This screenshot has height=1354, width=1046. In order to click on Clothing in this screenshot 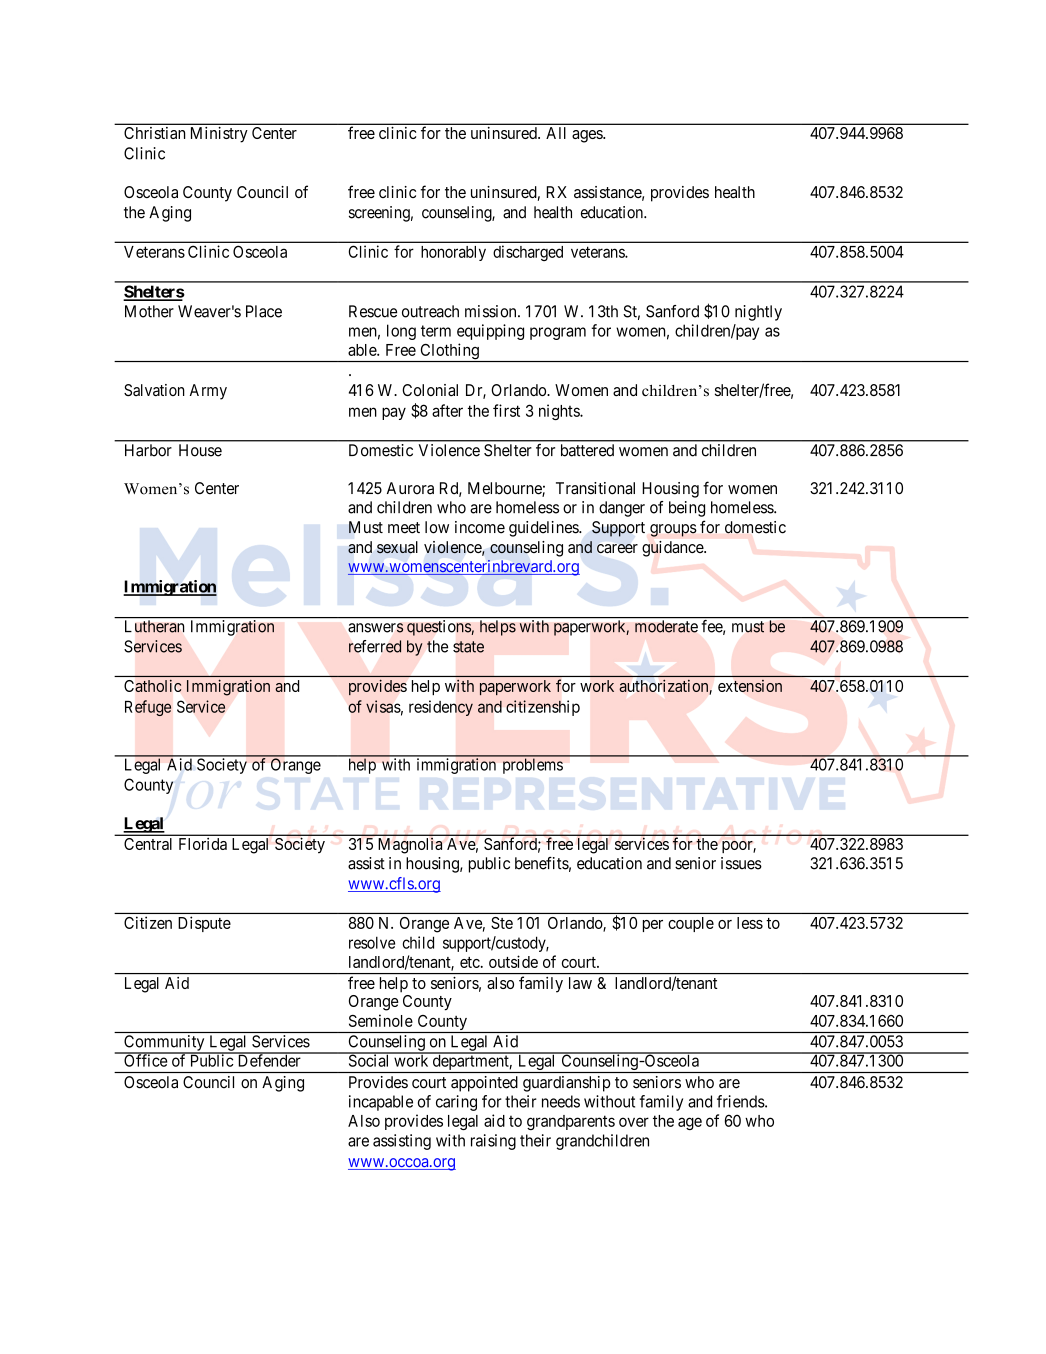, I will do `click(449, 352)`.
